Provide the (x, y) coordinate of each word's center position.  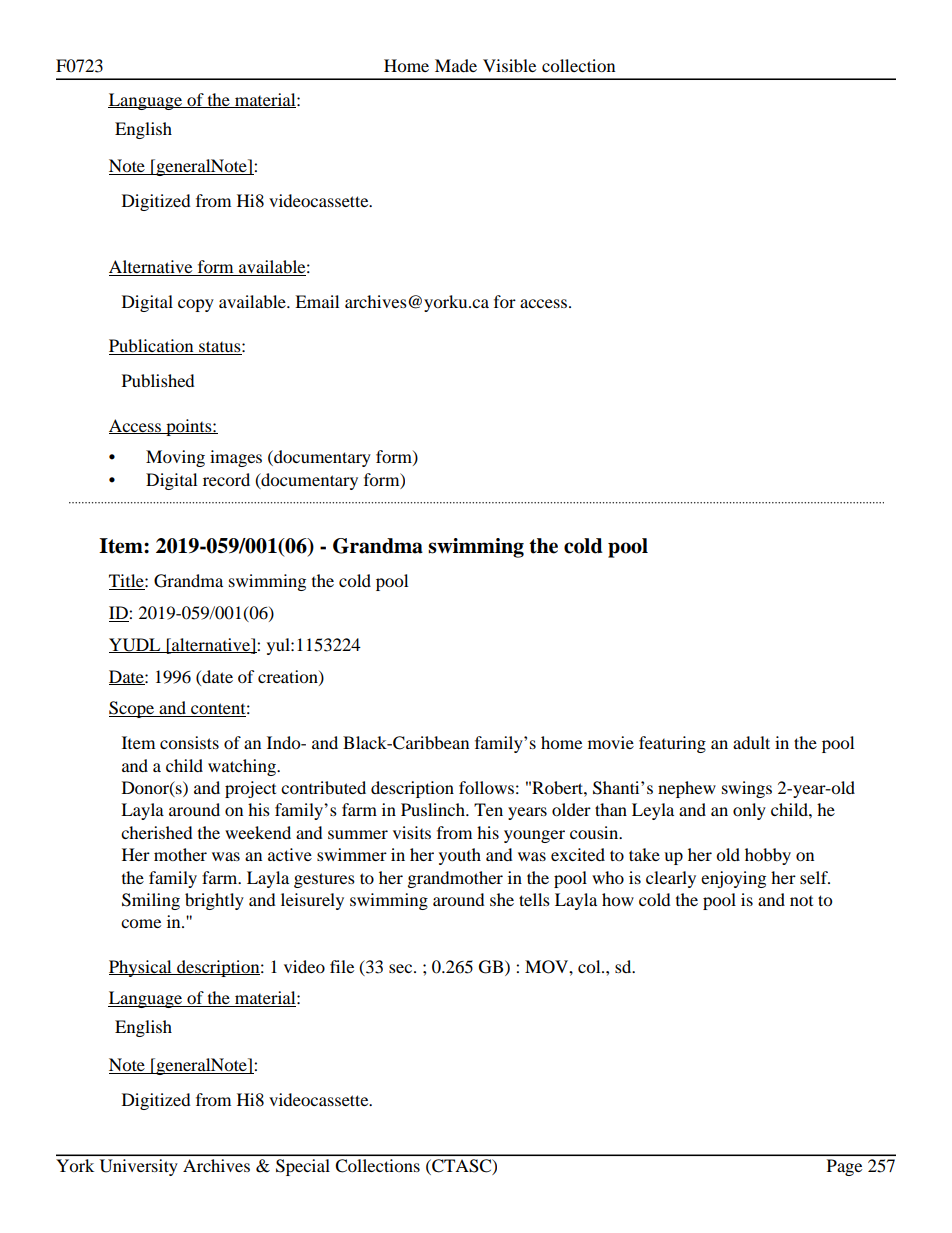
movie (611, 742)
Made (456, 65)
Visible (509, 65)
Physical (141, 968)
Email (317, 301)
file (342, 966)
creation (289, 677)
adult (751, 742)
